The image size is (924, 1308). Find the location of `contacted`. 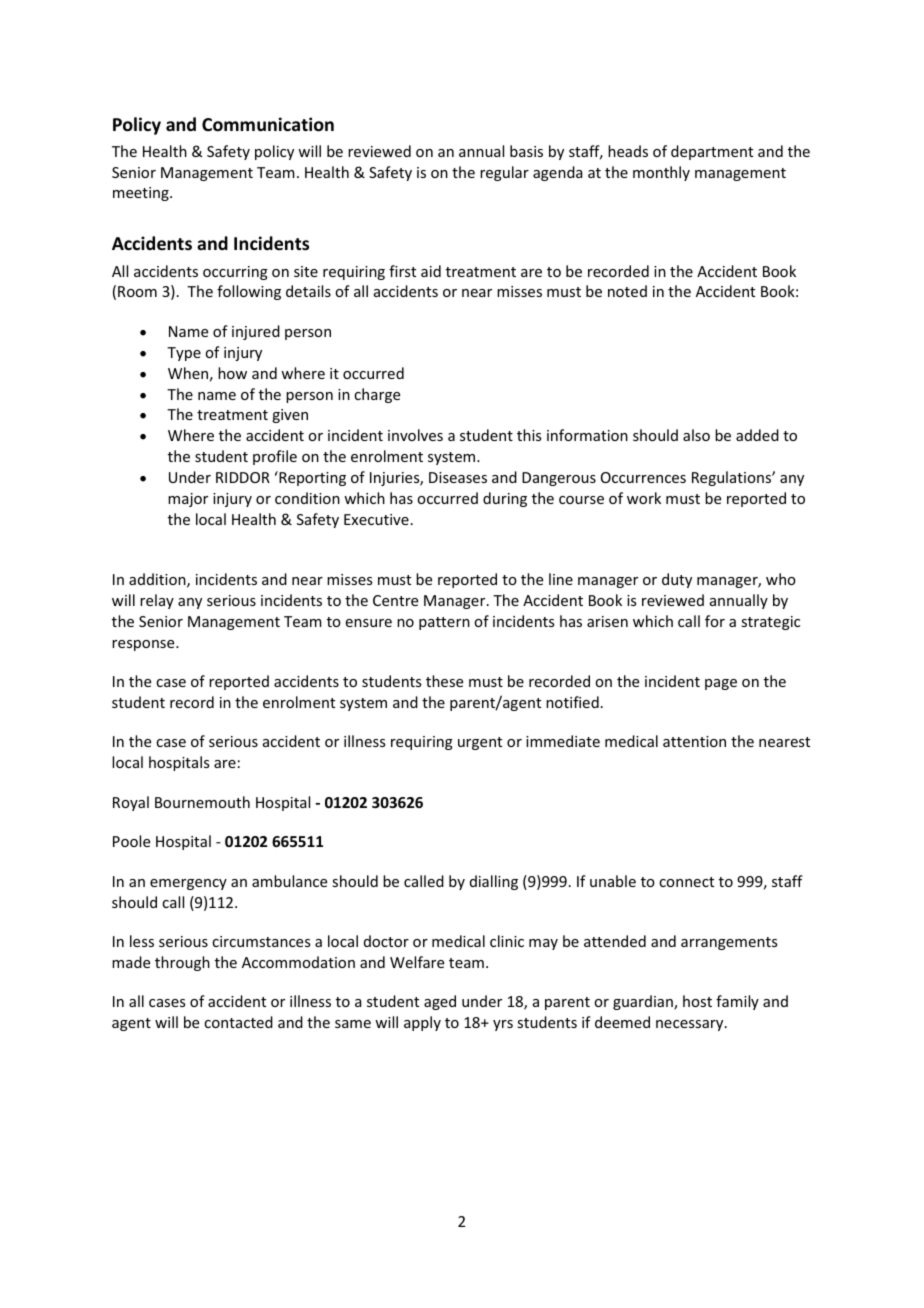

contacted is located at coordinates (238, 1022).
